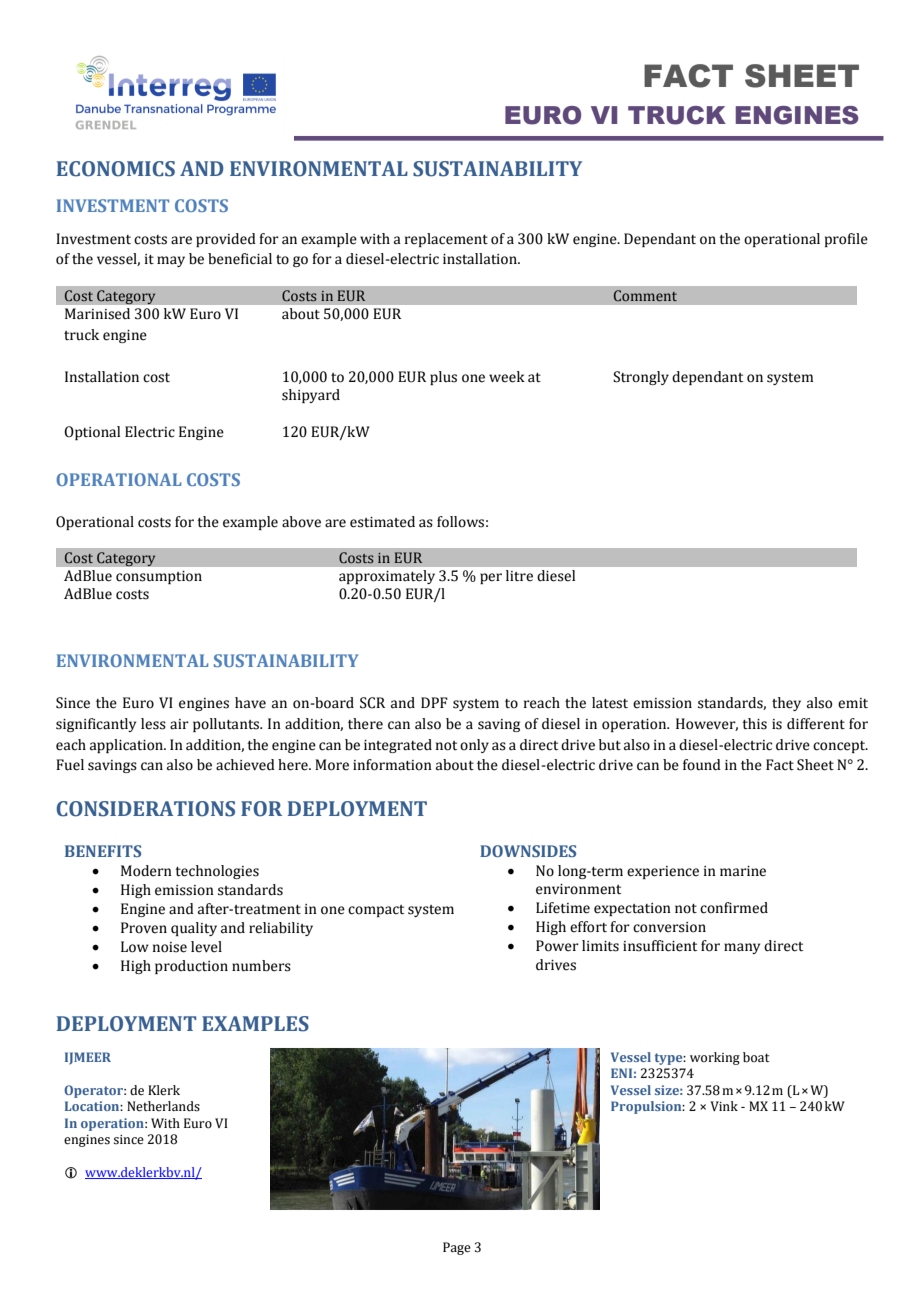  Describe the element at coordinates (159, 577) in the screenshot. I see `consumption` at that location.
